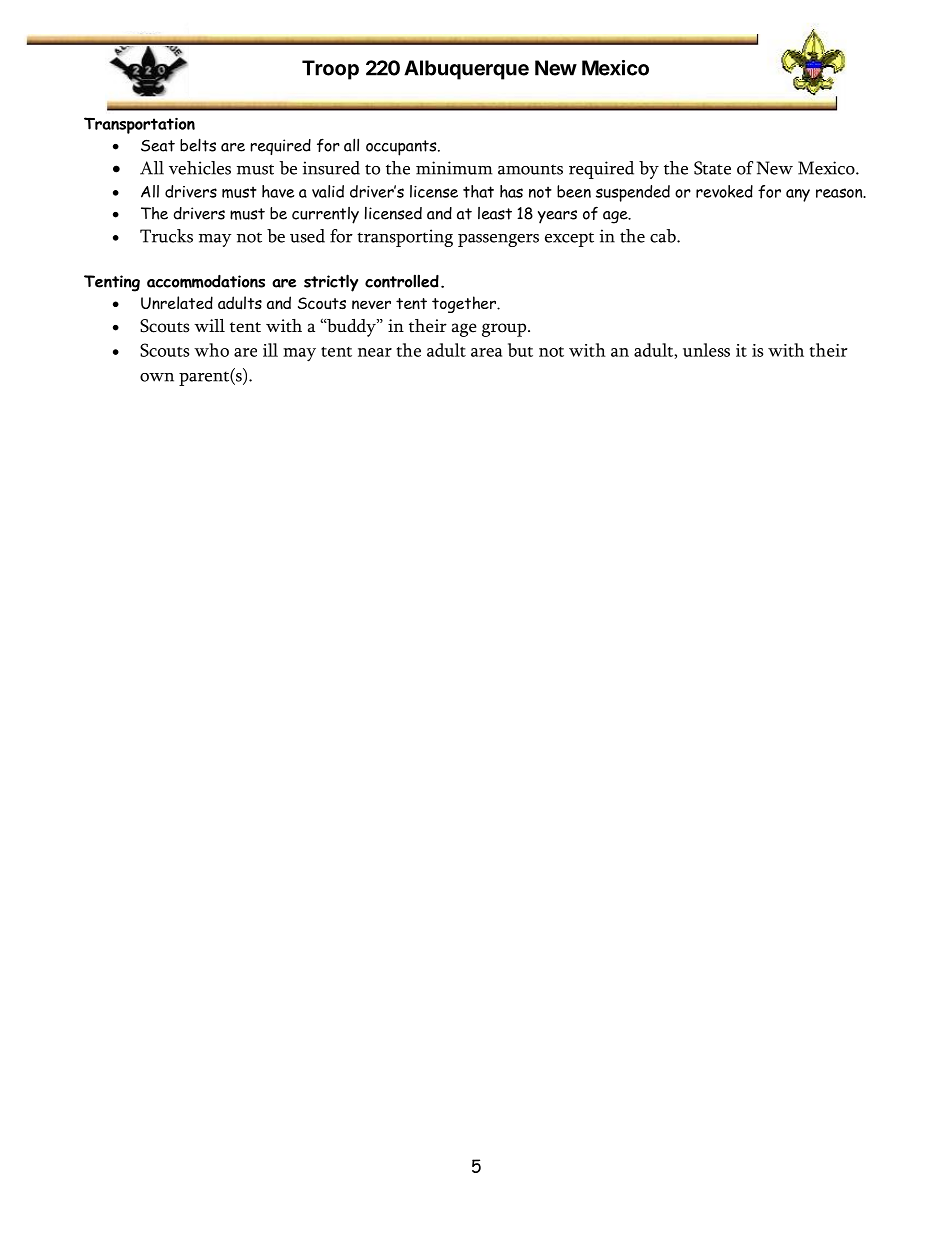  What do you see at coordinates (495, 213) in the page?
I see `least` at bounding box center [495, 213].
